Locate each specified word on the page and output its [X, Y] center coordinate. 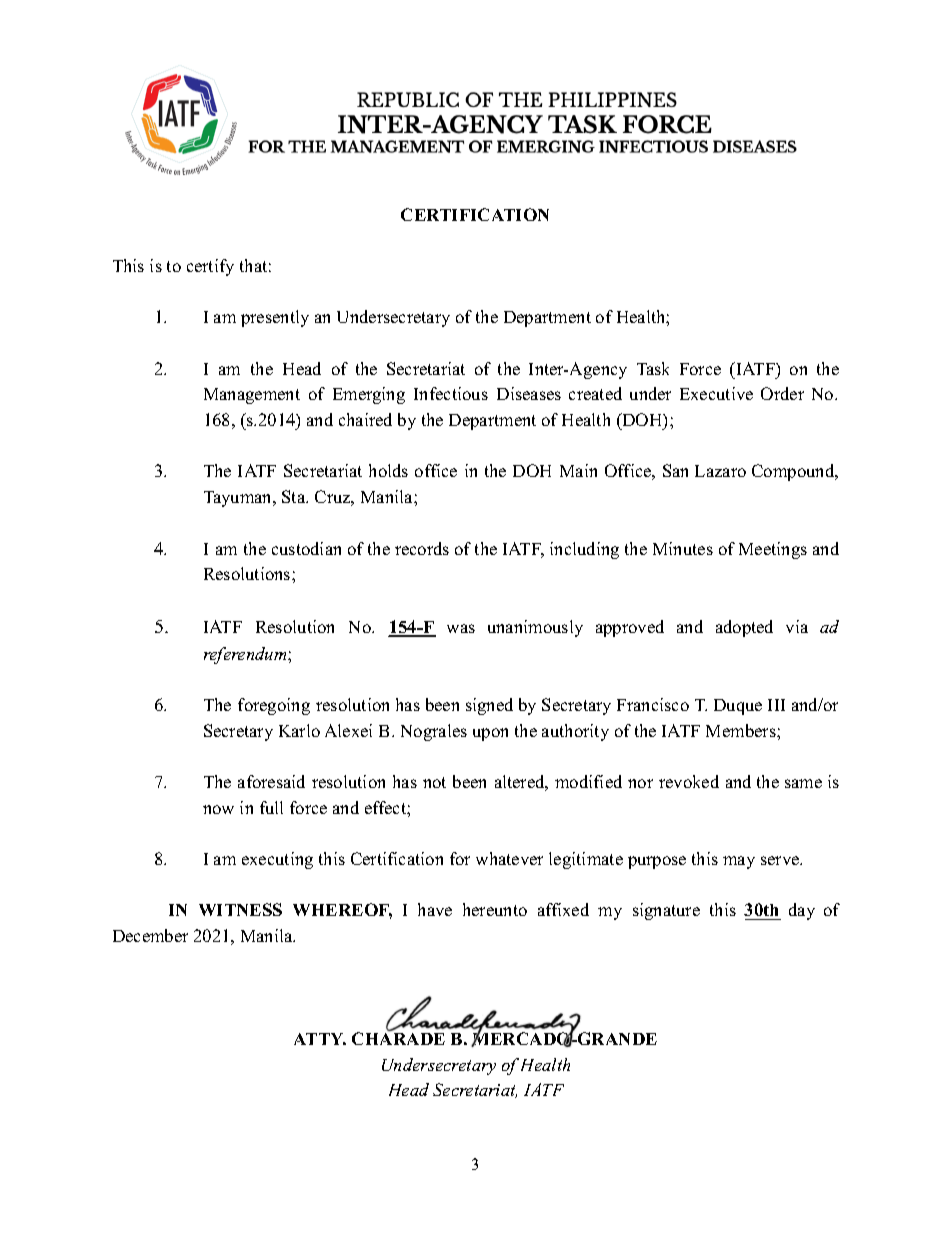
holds [388, 470]
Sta [295, 496]
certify [210, 267]
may [739, 862]
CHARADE [398, 1037]
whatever [509, 858]
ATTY [320, 1039]
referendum [246, 655]
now [218, 809]
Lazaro [720, 471]
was [461, 628]
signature [666, 911]
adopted [744, 628]
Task [653, 368]
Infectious [451, 393]
